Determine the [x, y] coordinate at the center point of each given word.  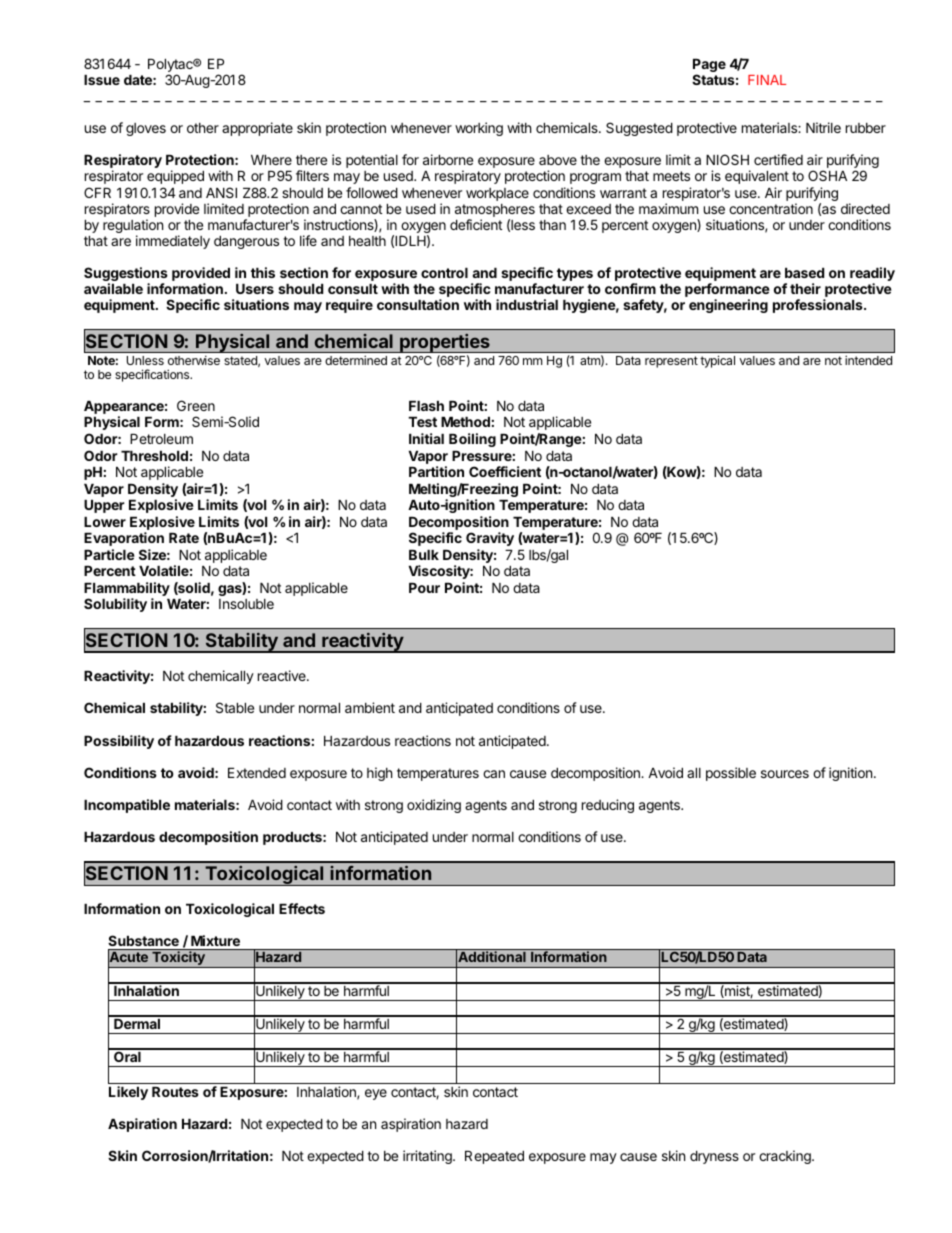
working [479, 129]
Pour [424, 588]
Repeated [494, 1157]
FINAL [767, 80]
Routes [175, 1092]
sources [785, 774]
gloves [146, 129]
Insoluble [246, 604]
